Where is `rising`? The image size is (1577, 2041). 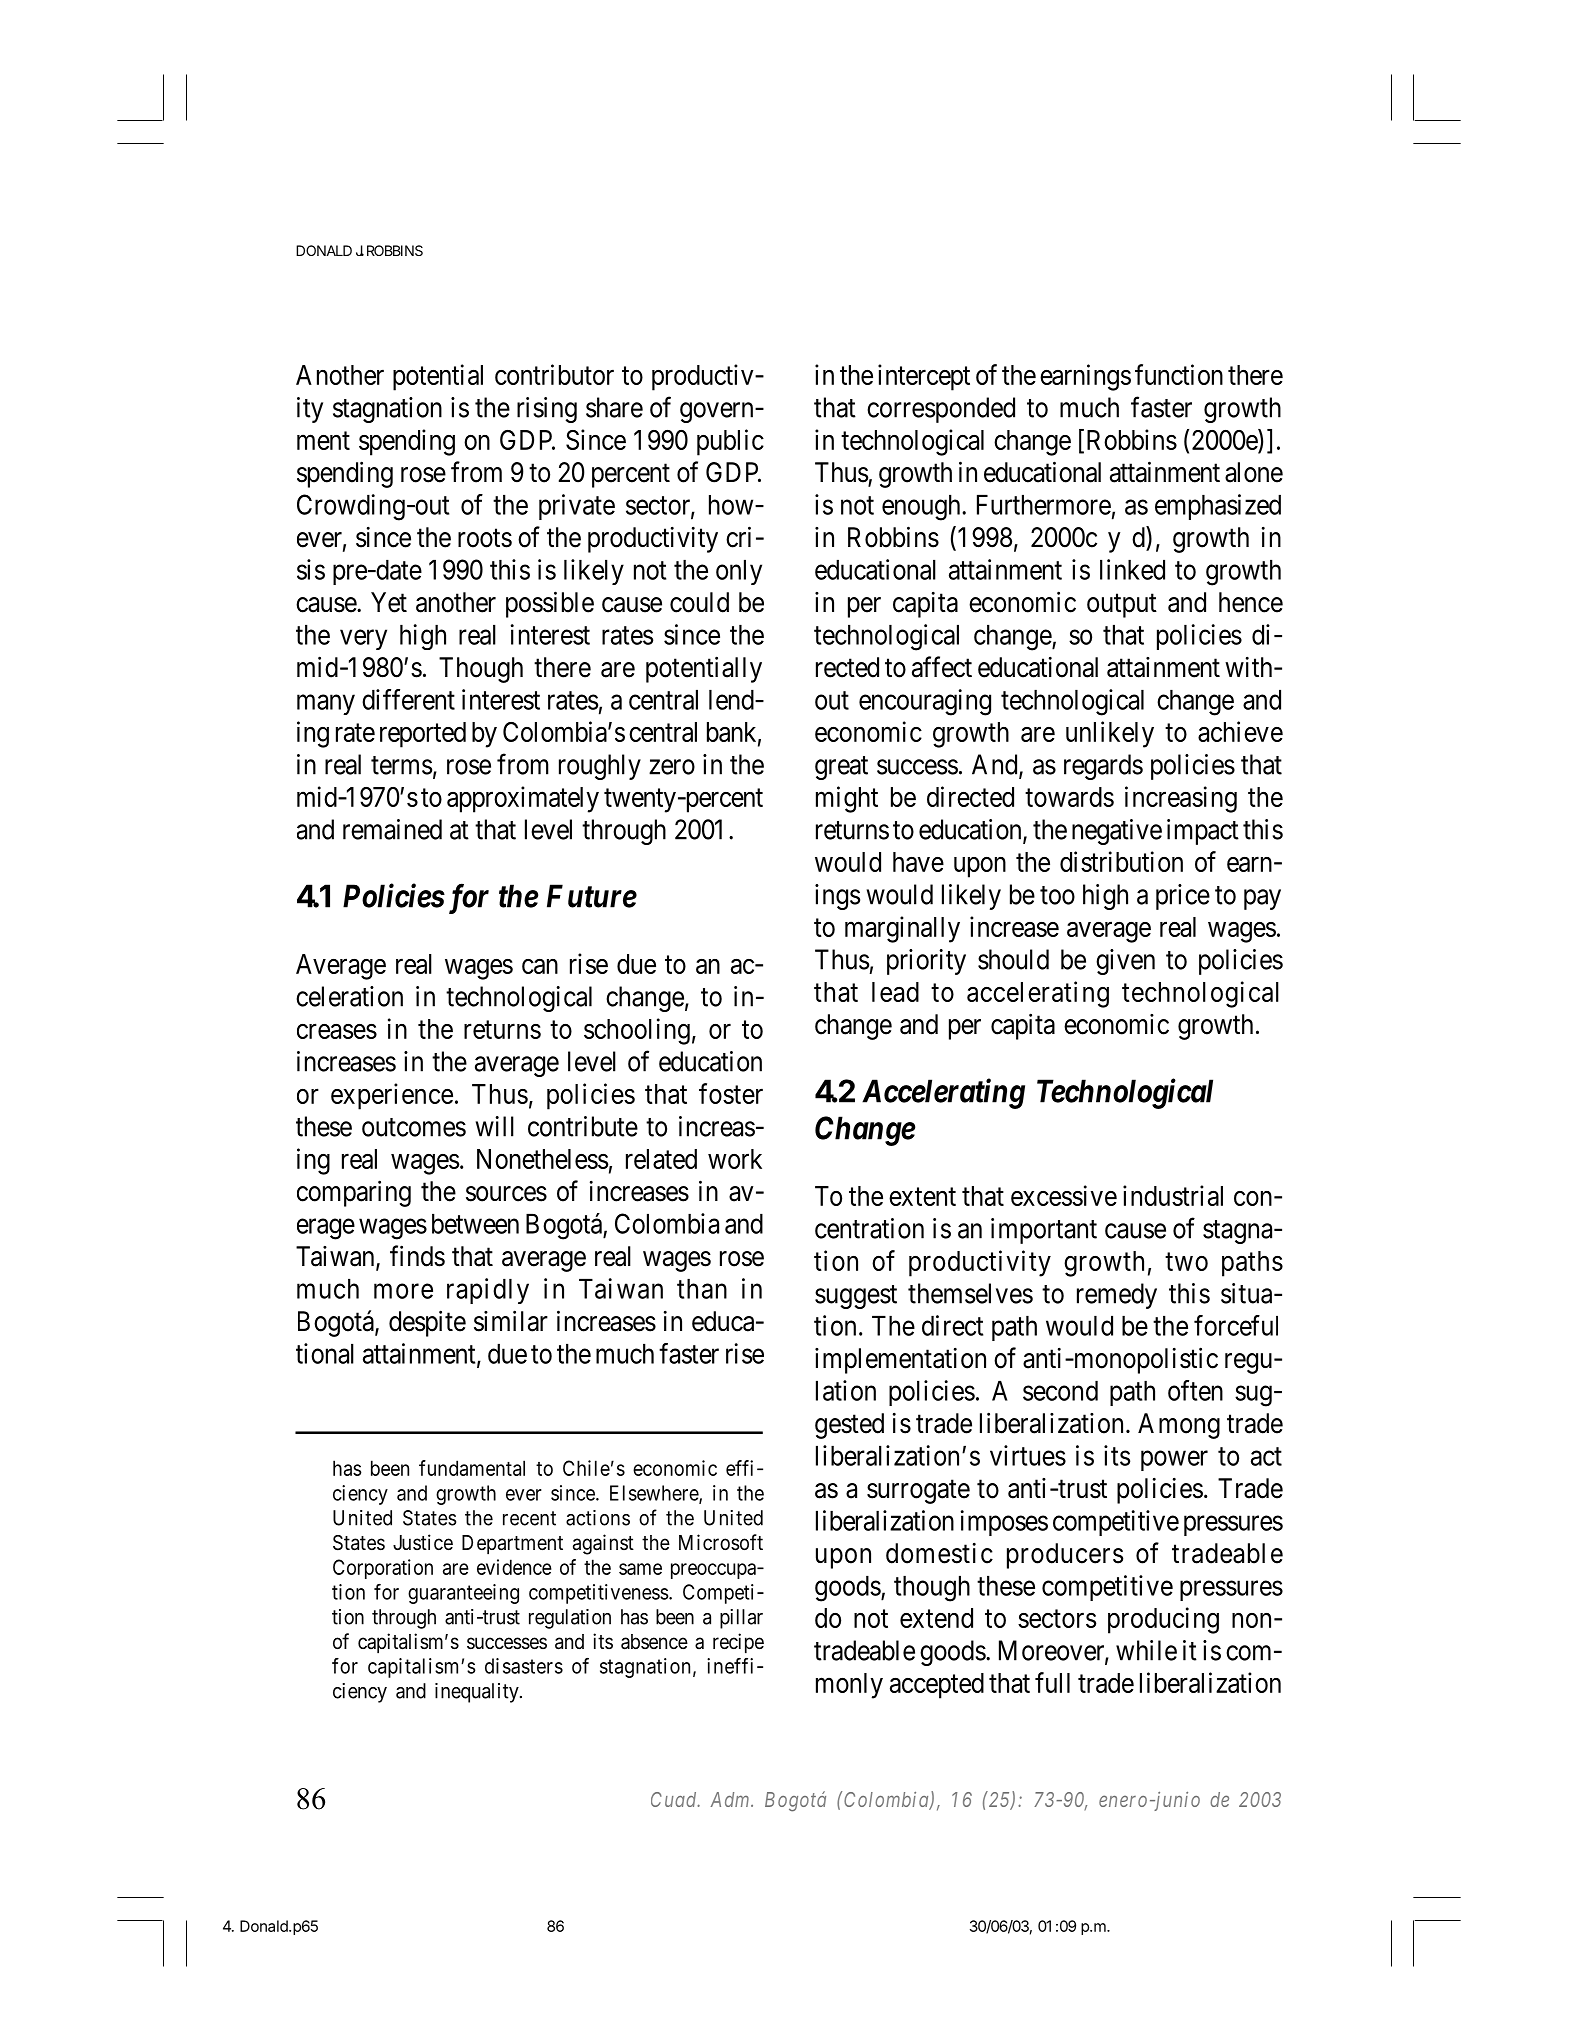
rising is located at coordinates (547, 410).
